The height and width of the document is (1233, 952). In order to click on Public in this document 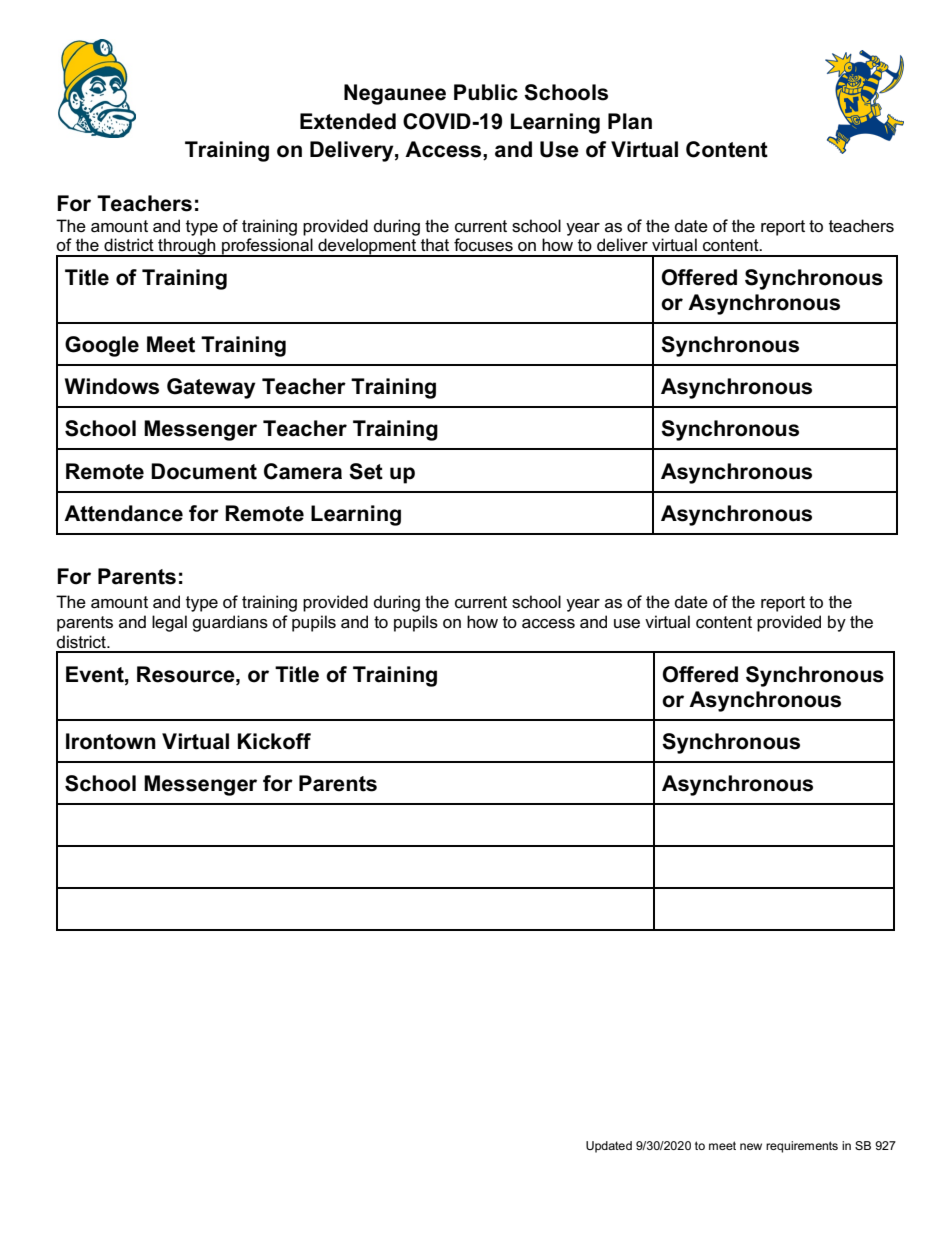, I will do `click(486, 92)`.
